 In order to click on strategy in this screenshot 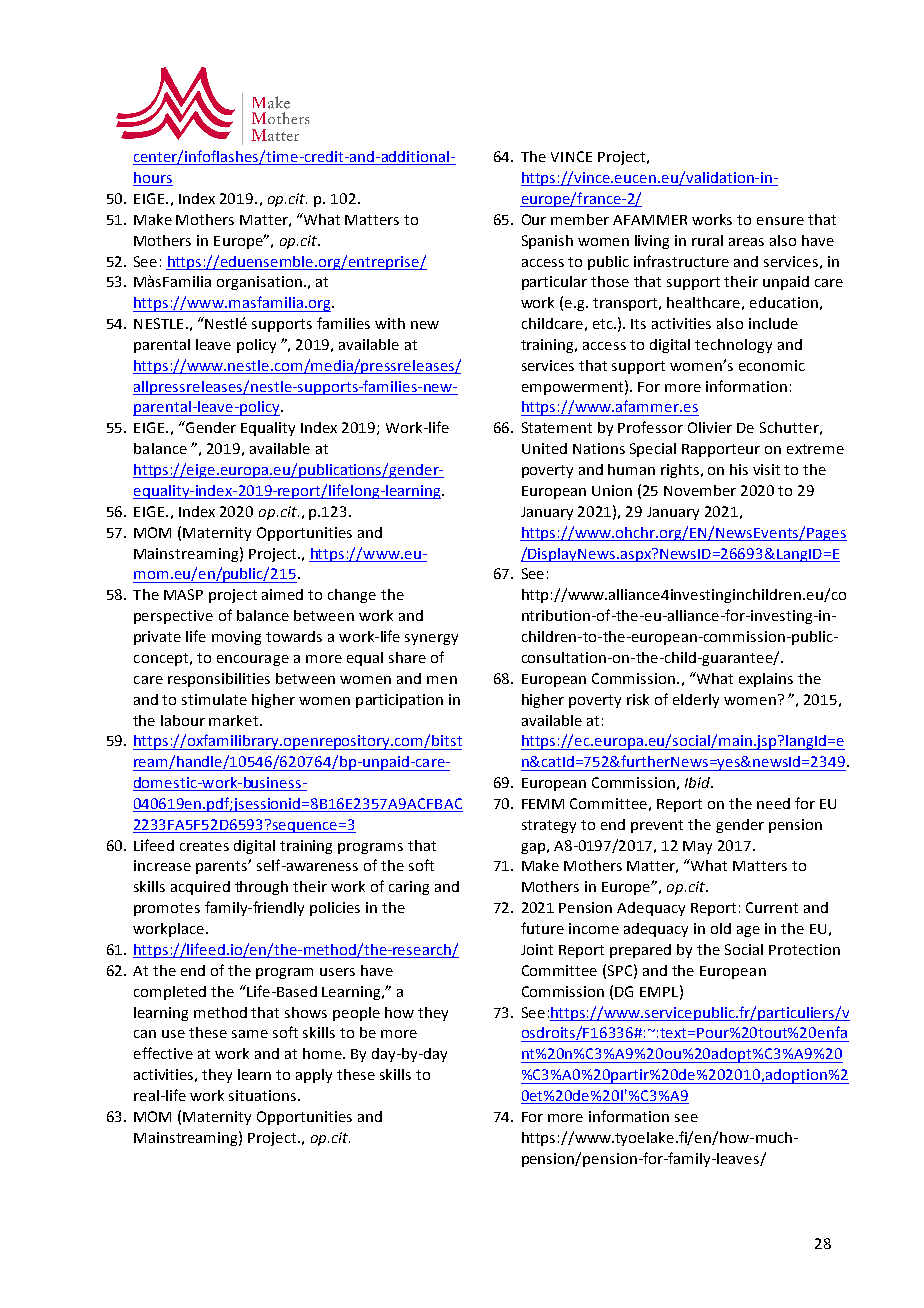, I will do `click(549, 826)`.
